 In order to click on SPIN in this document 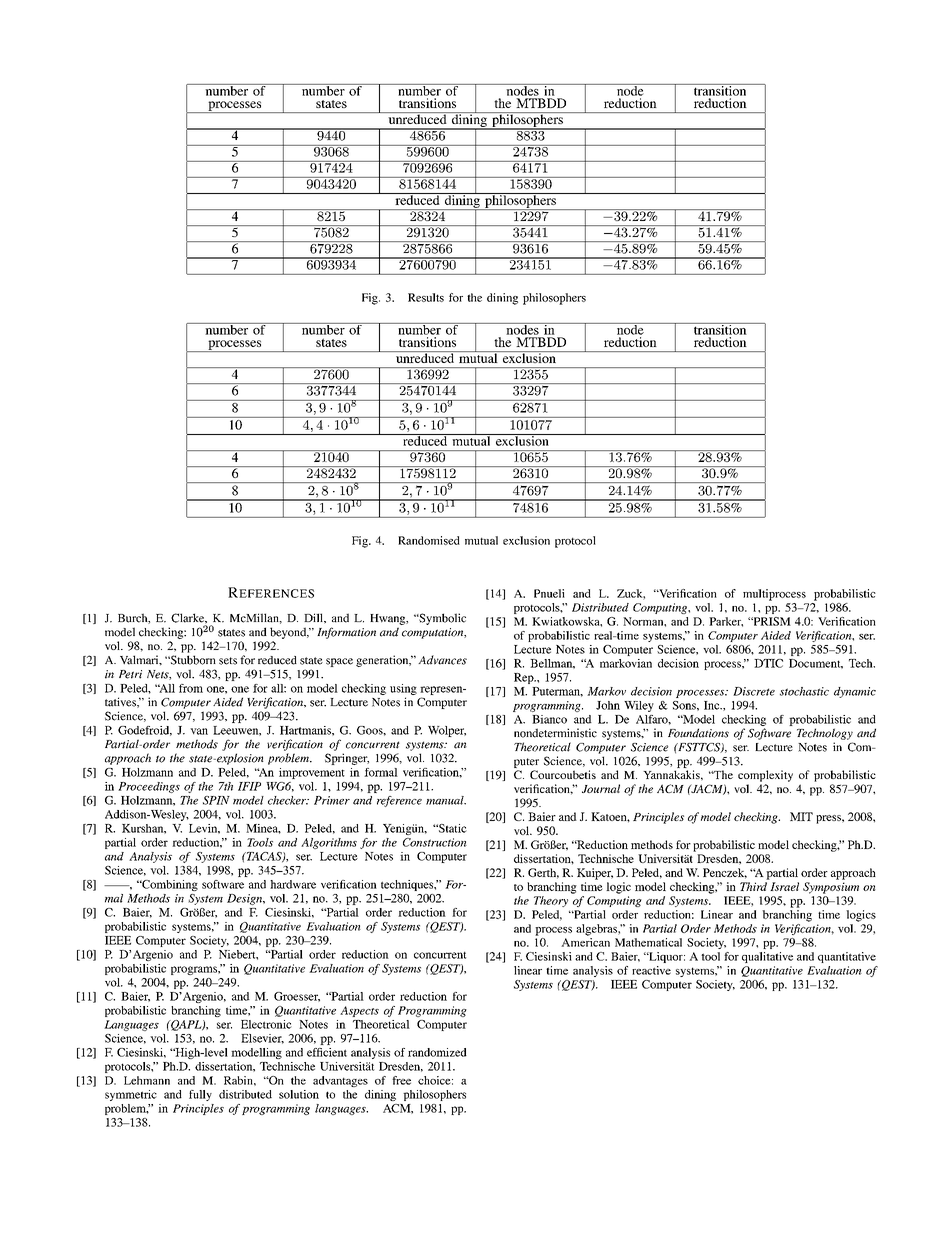, I will do `click(216, 800)`.
